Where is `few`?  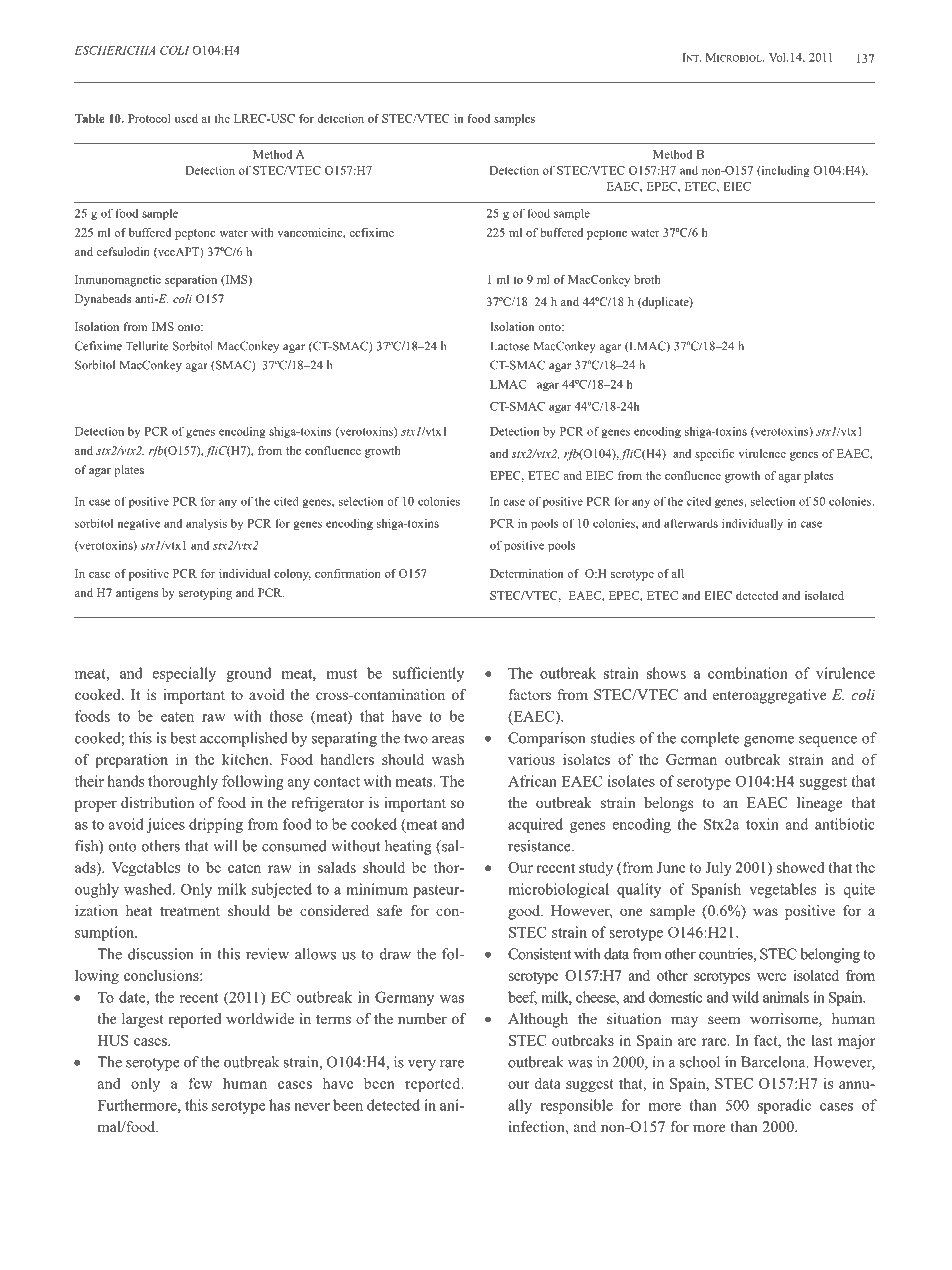
few is located at coordinates (200, 1083).
